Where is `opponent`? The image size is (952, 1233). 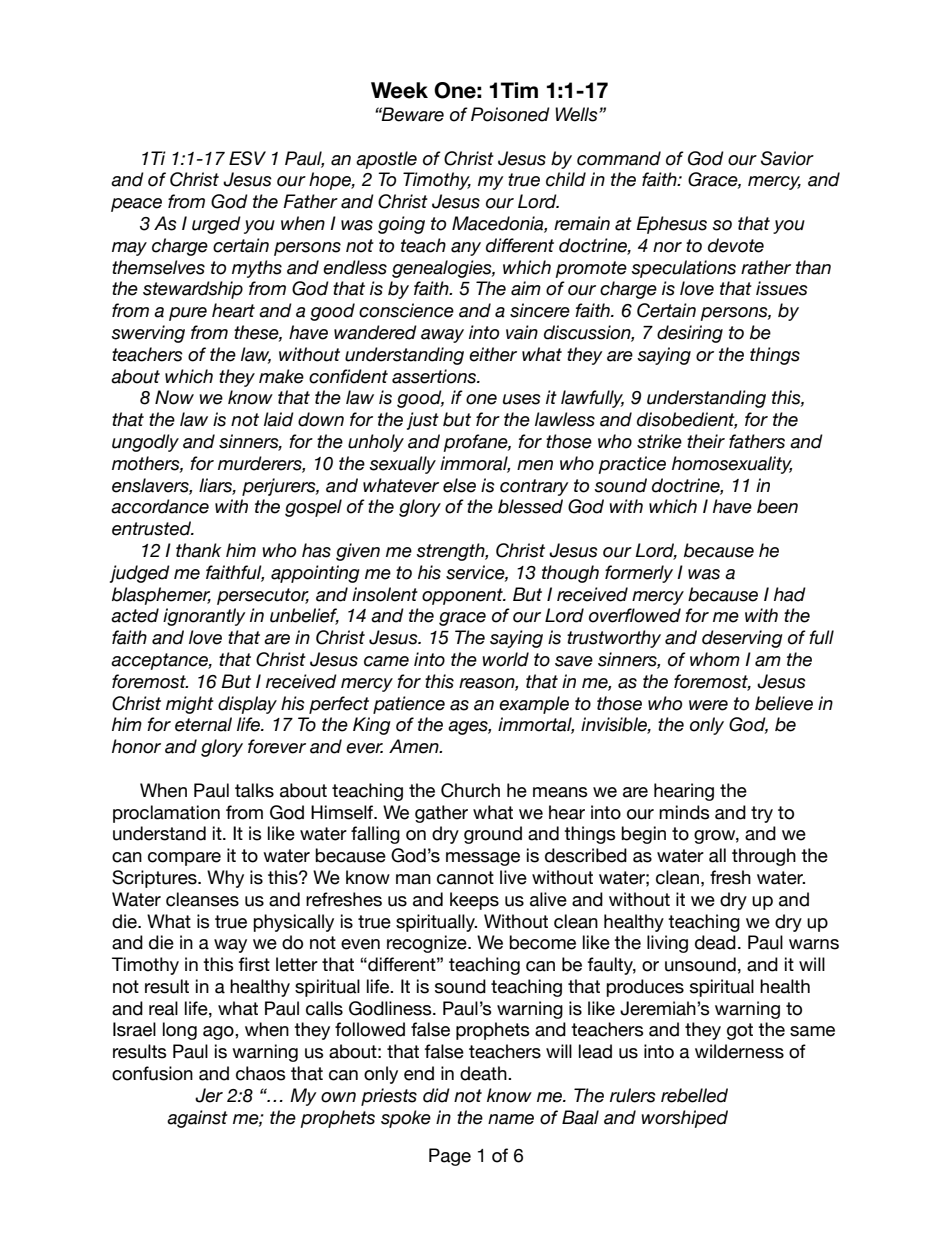
opponent is located at coordinates (463, 596).
